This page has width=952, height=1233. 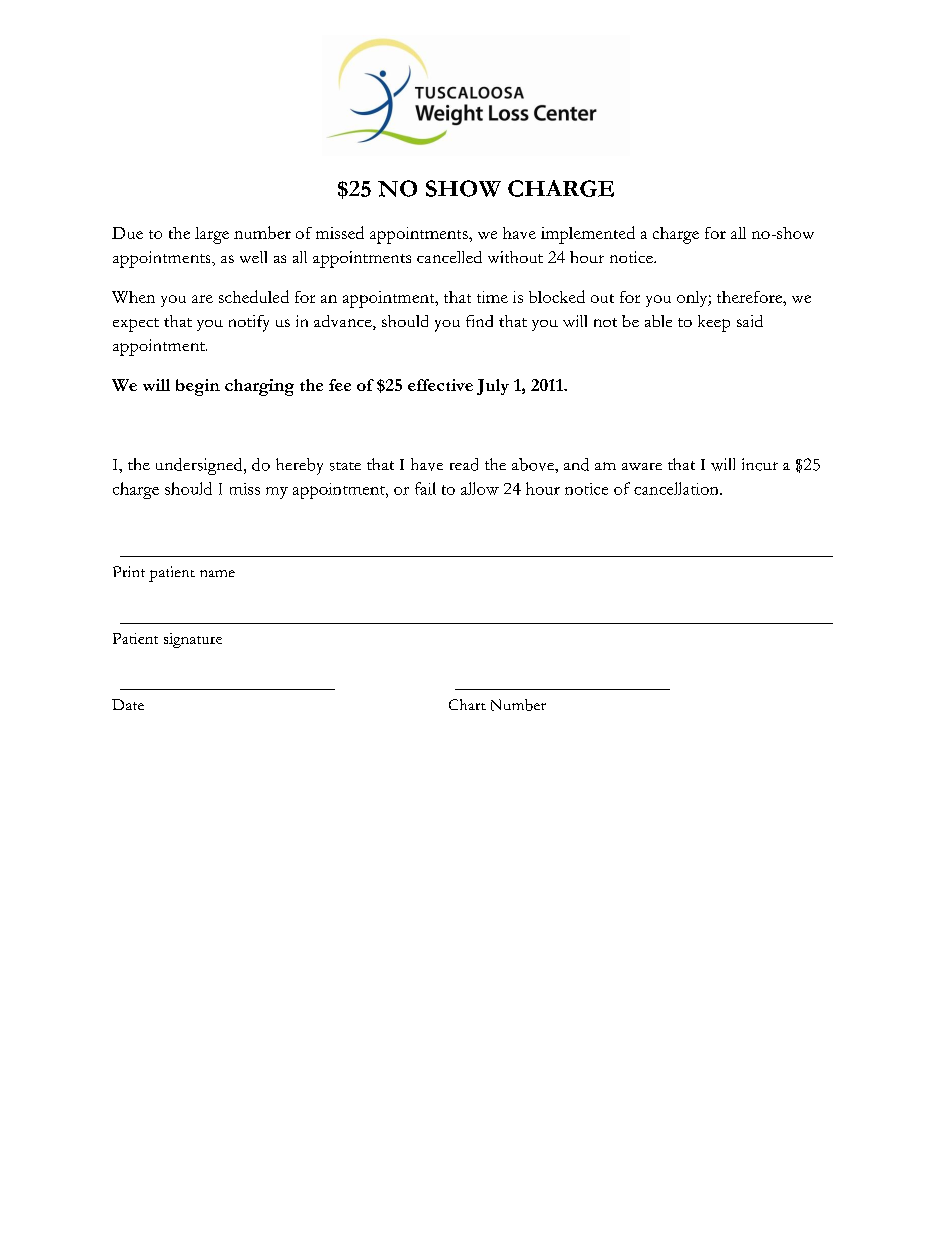 I want to click on read, so click(x=464, y=464).
